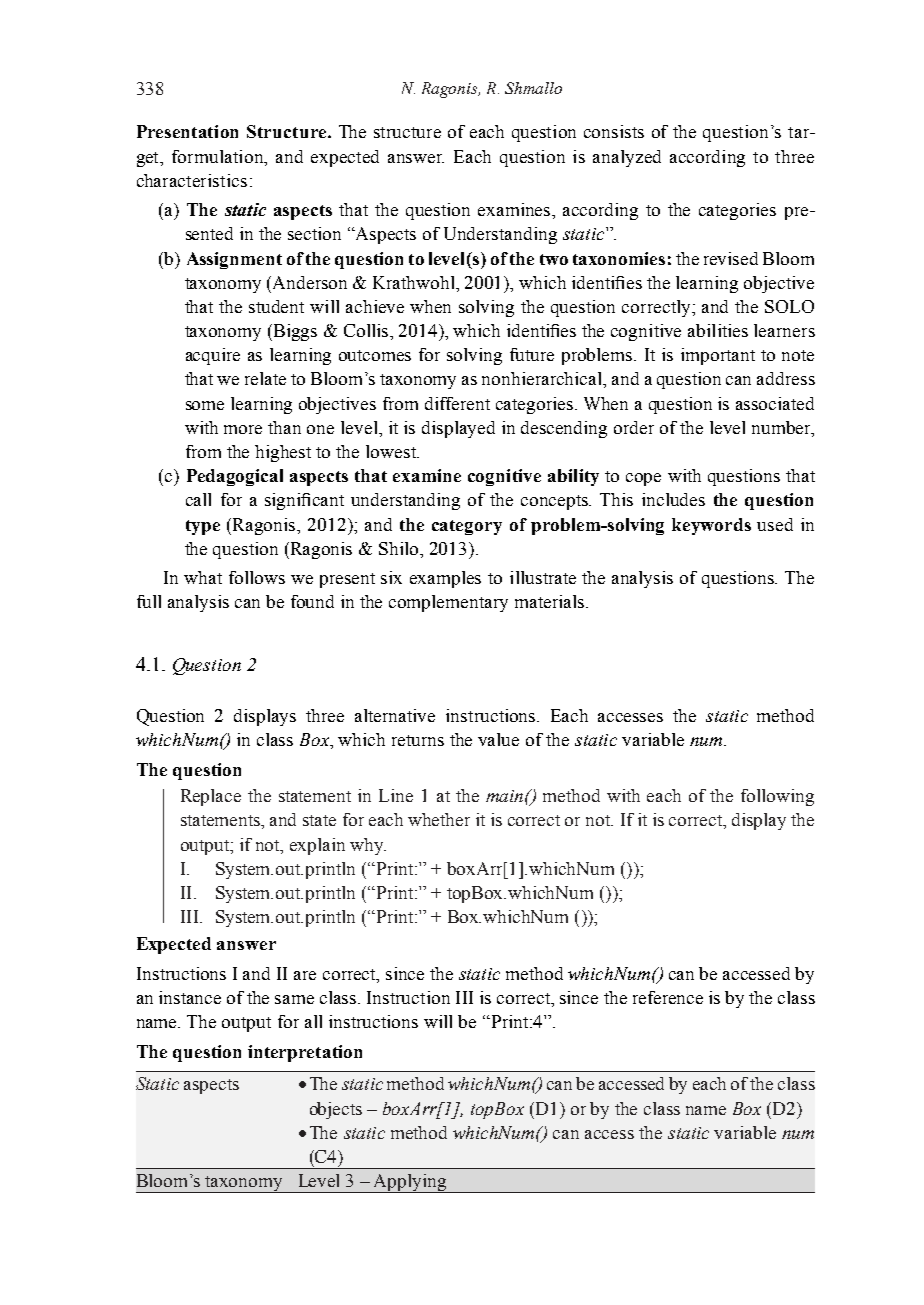 The width and height of the screenshot is (924, 1305). Describe the element at coordinates (711, 526) in the screenshot. I see `keywords` at that location.
